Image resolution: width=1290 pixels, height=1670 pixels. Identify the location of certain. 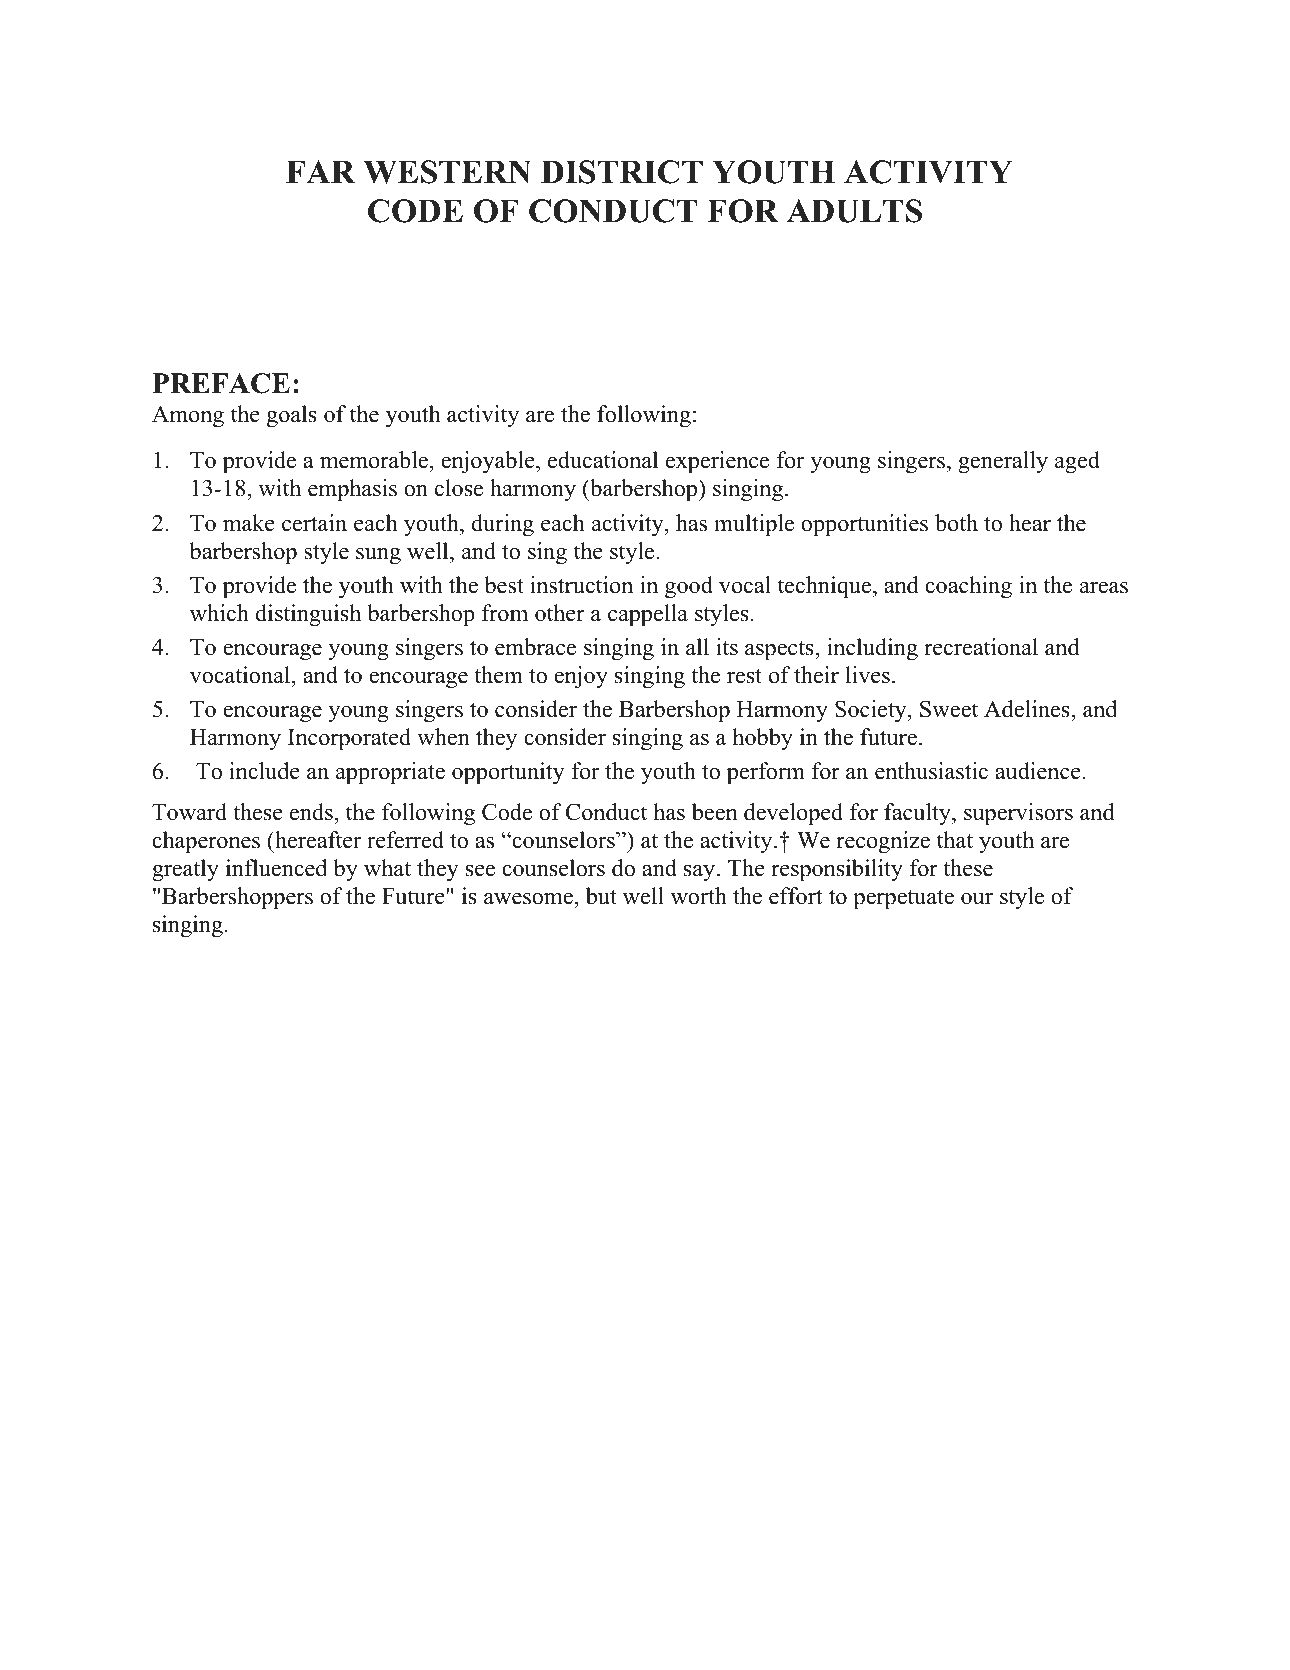
(314, 523).
